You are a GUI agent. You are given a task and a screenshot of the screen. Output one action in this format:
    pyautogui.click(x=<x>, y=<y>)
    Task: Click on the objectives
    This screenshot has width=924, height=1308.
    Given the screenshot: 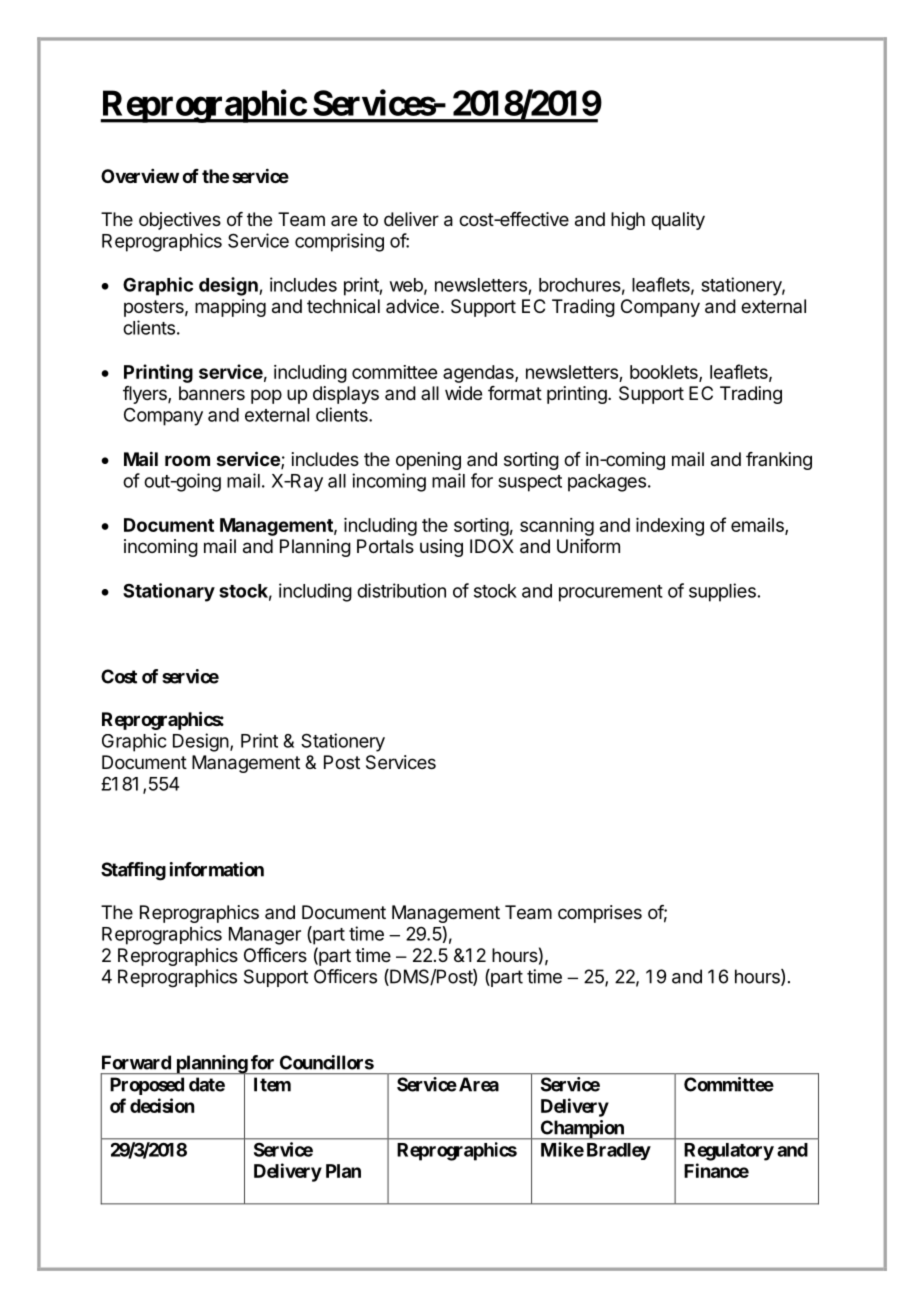 What is the action you would take?
    pyautogui.click(x=180, y=221)
